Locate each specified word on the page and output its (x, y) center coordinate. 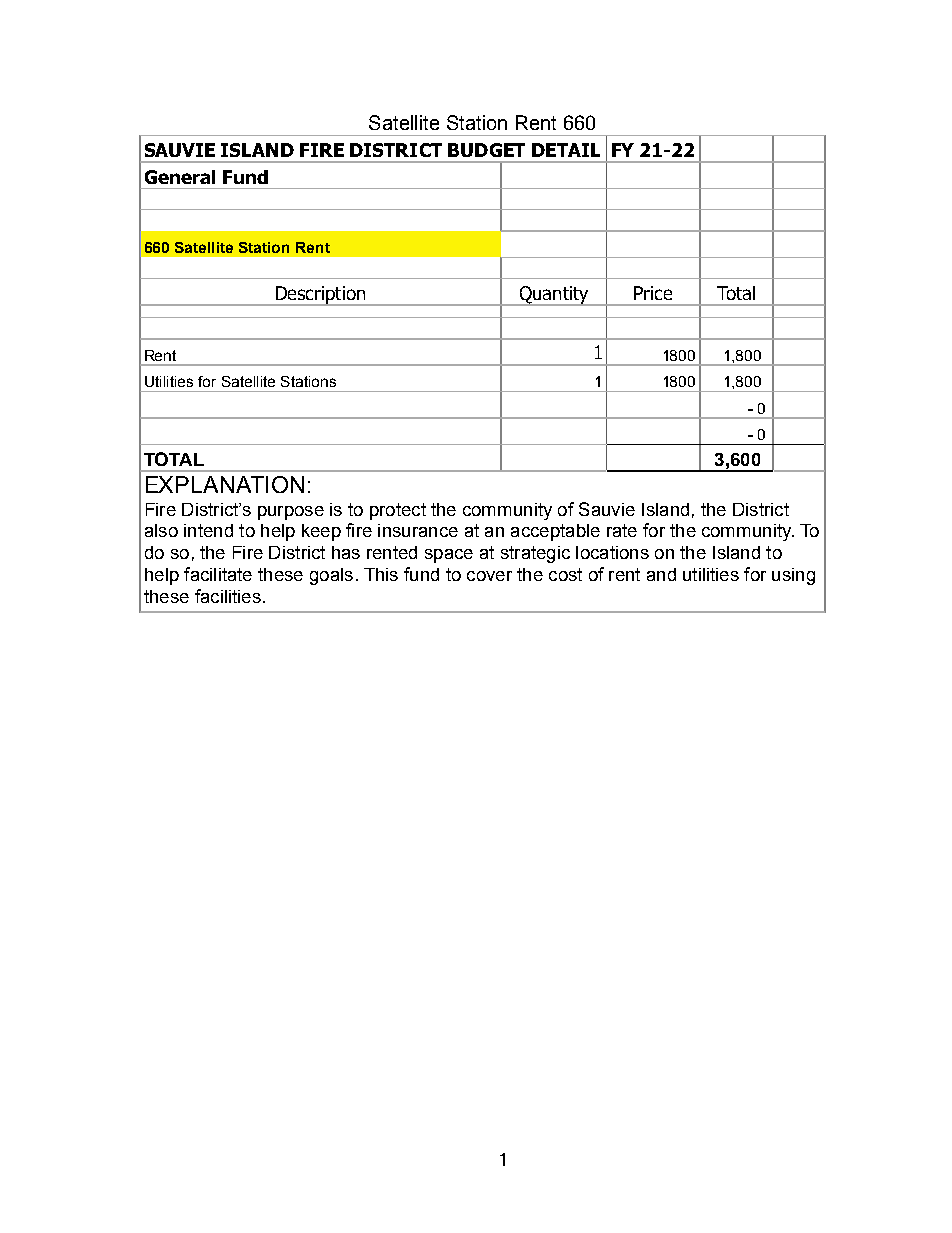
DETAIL (566, 150)
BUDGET (486, 150)
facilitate (218, 574)
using (793, 576)
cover (489, 576)
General (180, 177)
